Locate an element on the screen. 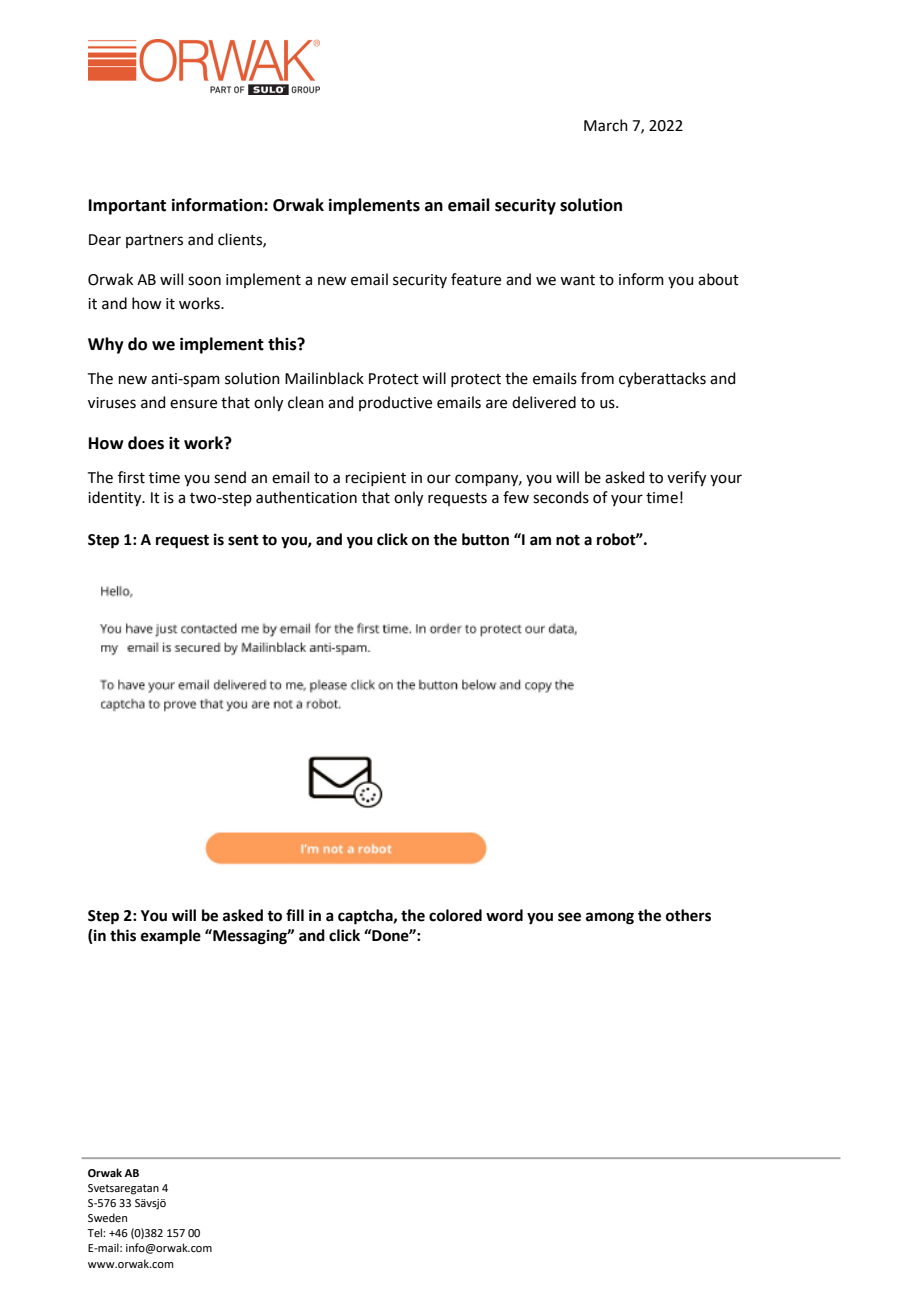  Sweden is located at coordinates (107, 1217).
